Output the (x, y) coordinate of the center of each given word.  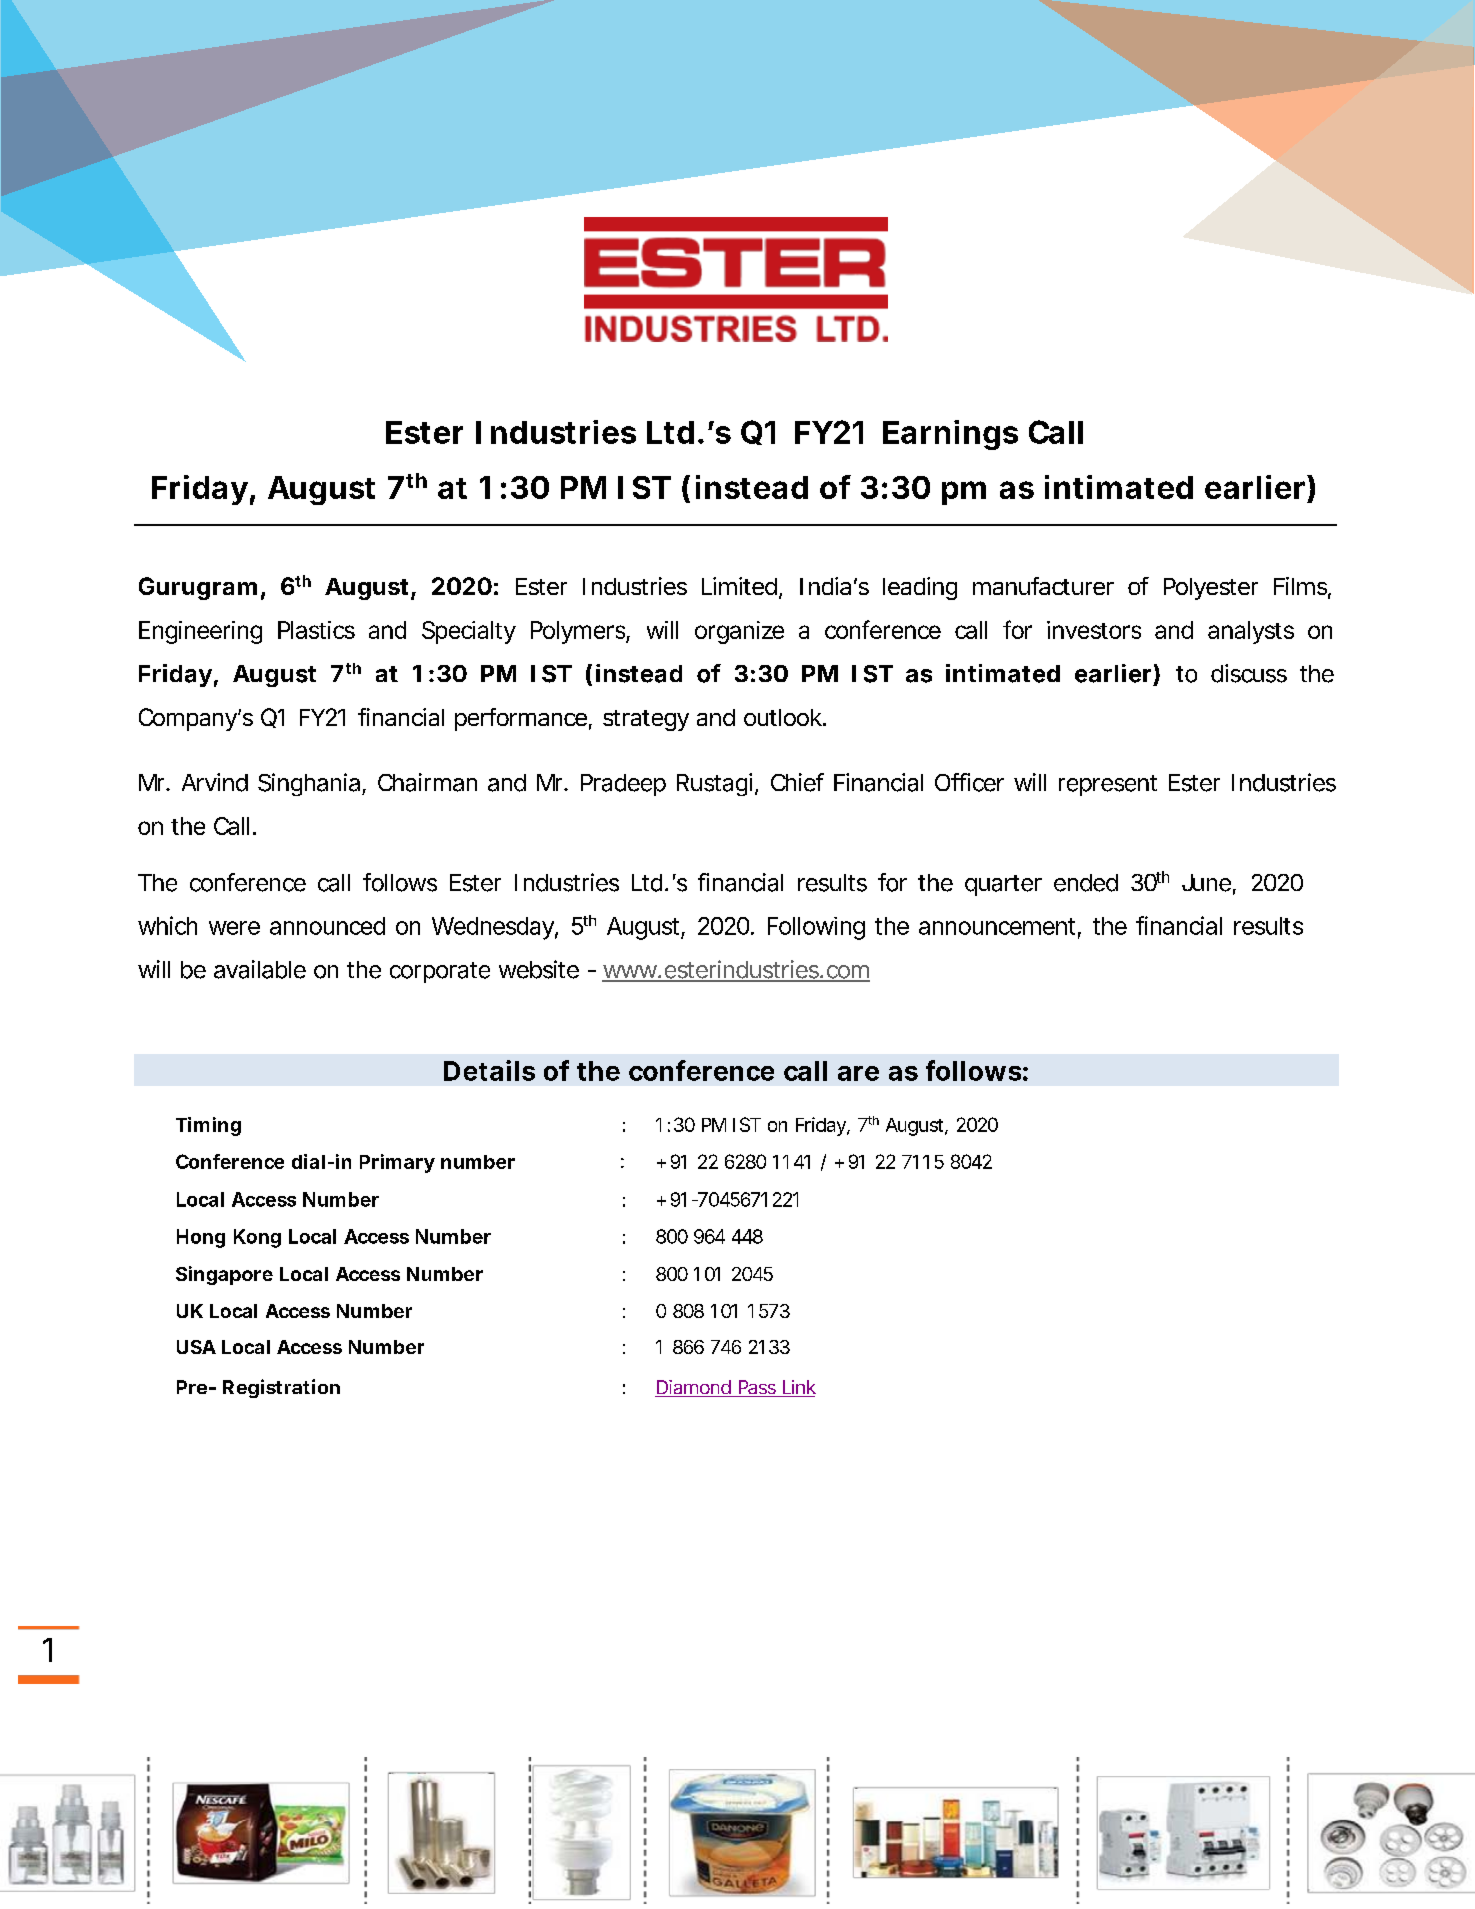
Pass (757, 1388)
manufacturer (1043, 586)
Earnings (950, 435)
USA (196, 1347)
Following (816, 928)
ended (1086, 883)
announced (327, 926)
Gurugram (198, 588)
